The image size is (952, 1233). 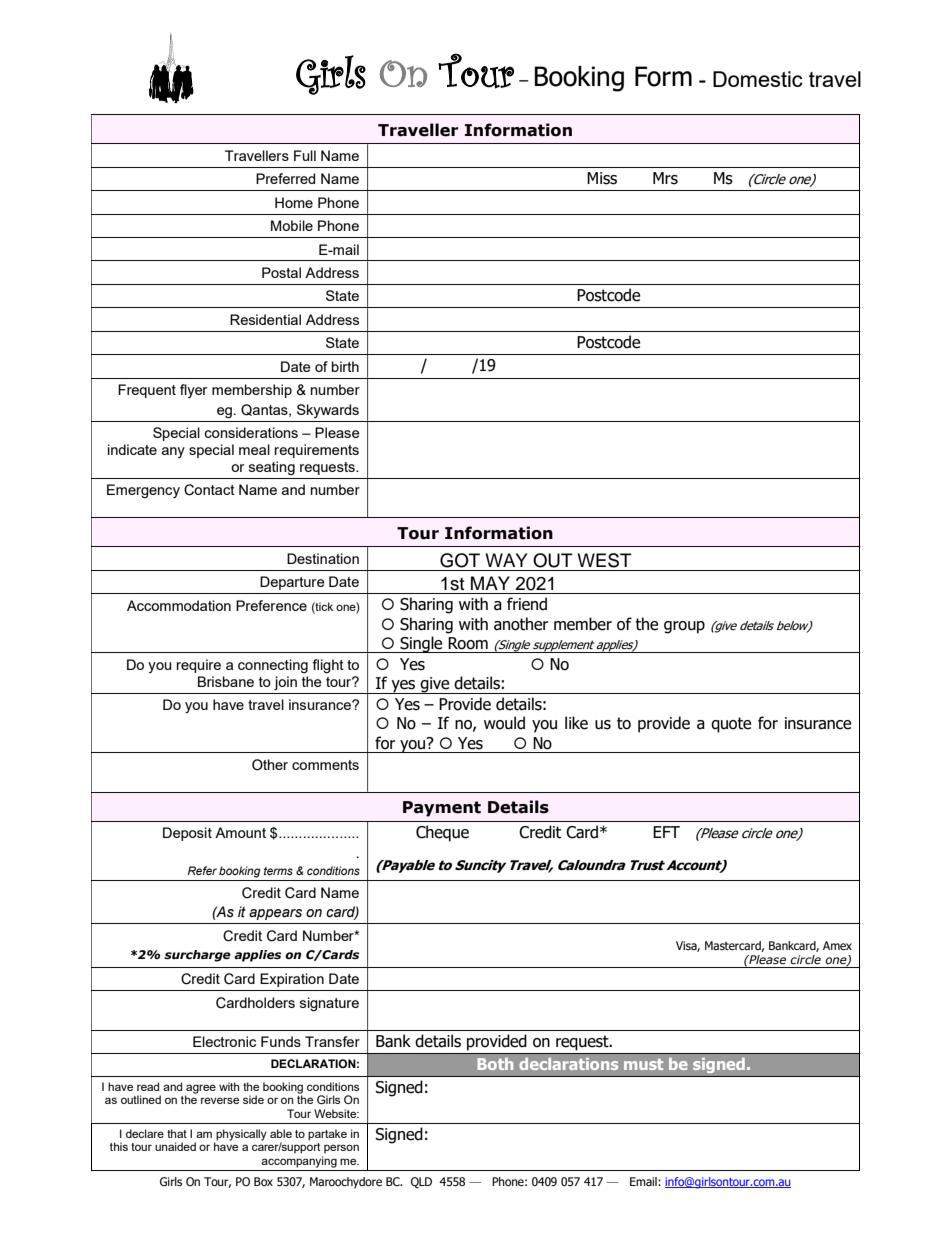 I want to click on Home, so click(x=294, y=202).
